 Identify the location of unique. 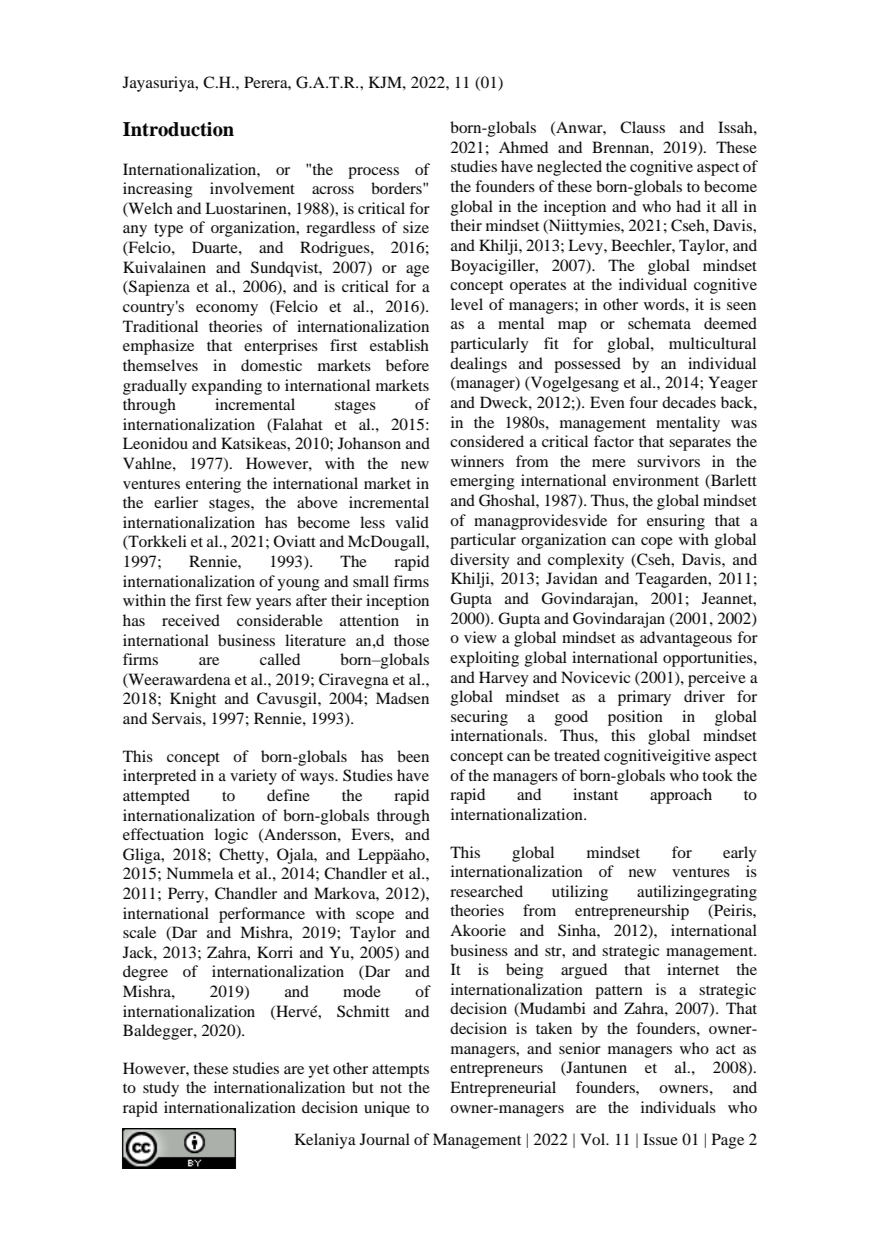
(387, 1109).
